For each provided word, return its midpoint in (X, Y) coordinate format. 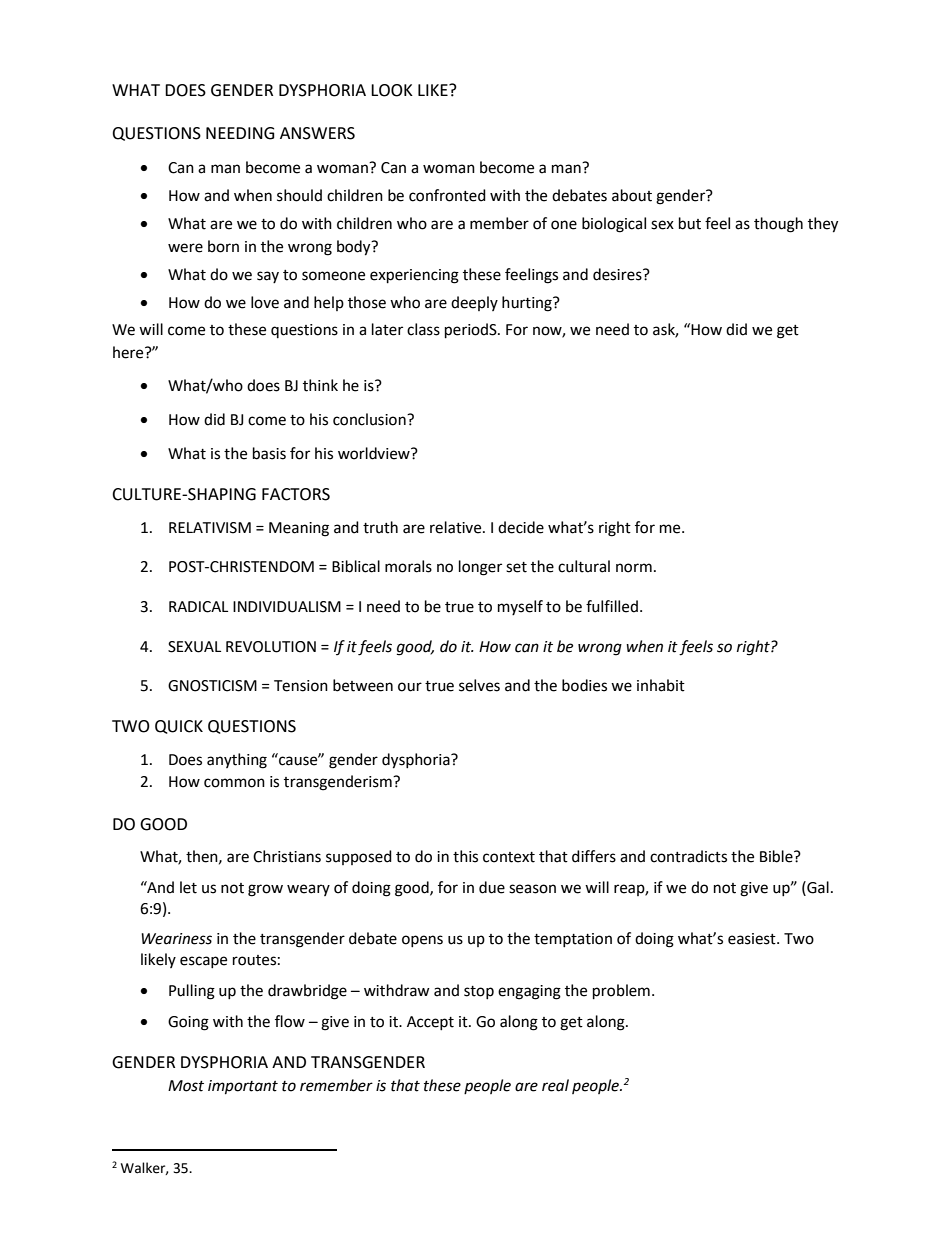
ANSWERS (317, 133)
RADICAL (198, 607)
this (465, 856)
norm (634, 568)
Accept (430, 1023)
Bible (777, 856)
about (632, 195)
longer (480, 568)
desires (618, 274)
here (129, 352)
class (423, 329)
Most (186, 1086)
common (234, 783)
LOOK (392, 90)
